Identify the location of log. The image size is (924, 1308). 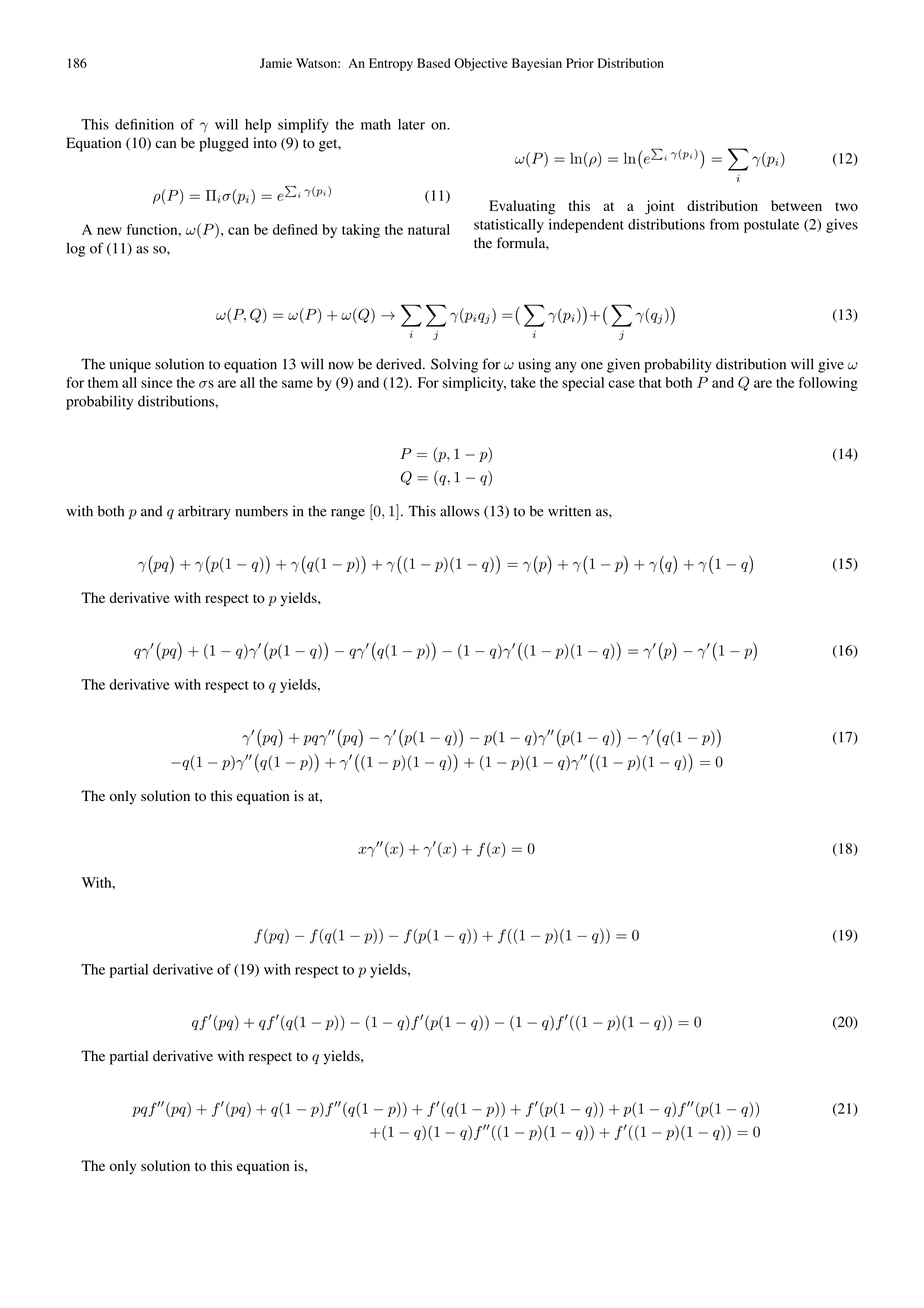
(76, 250).
